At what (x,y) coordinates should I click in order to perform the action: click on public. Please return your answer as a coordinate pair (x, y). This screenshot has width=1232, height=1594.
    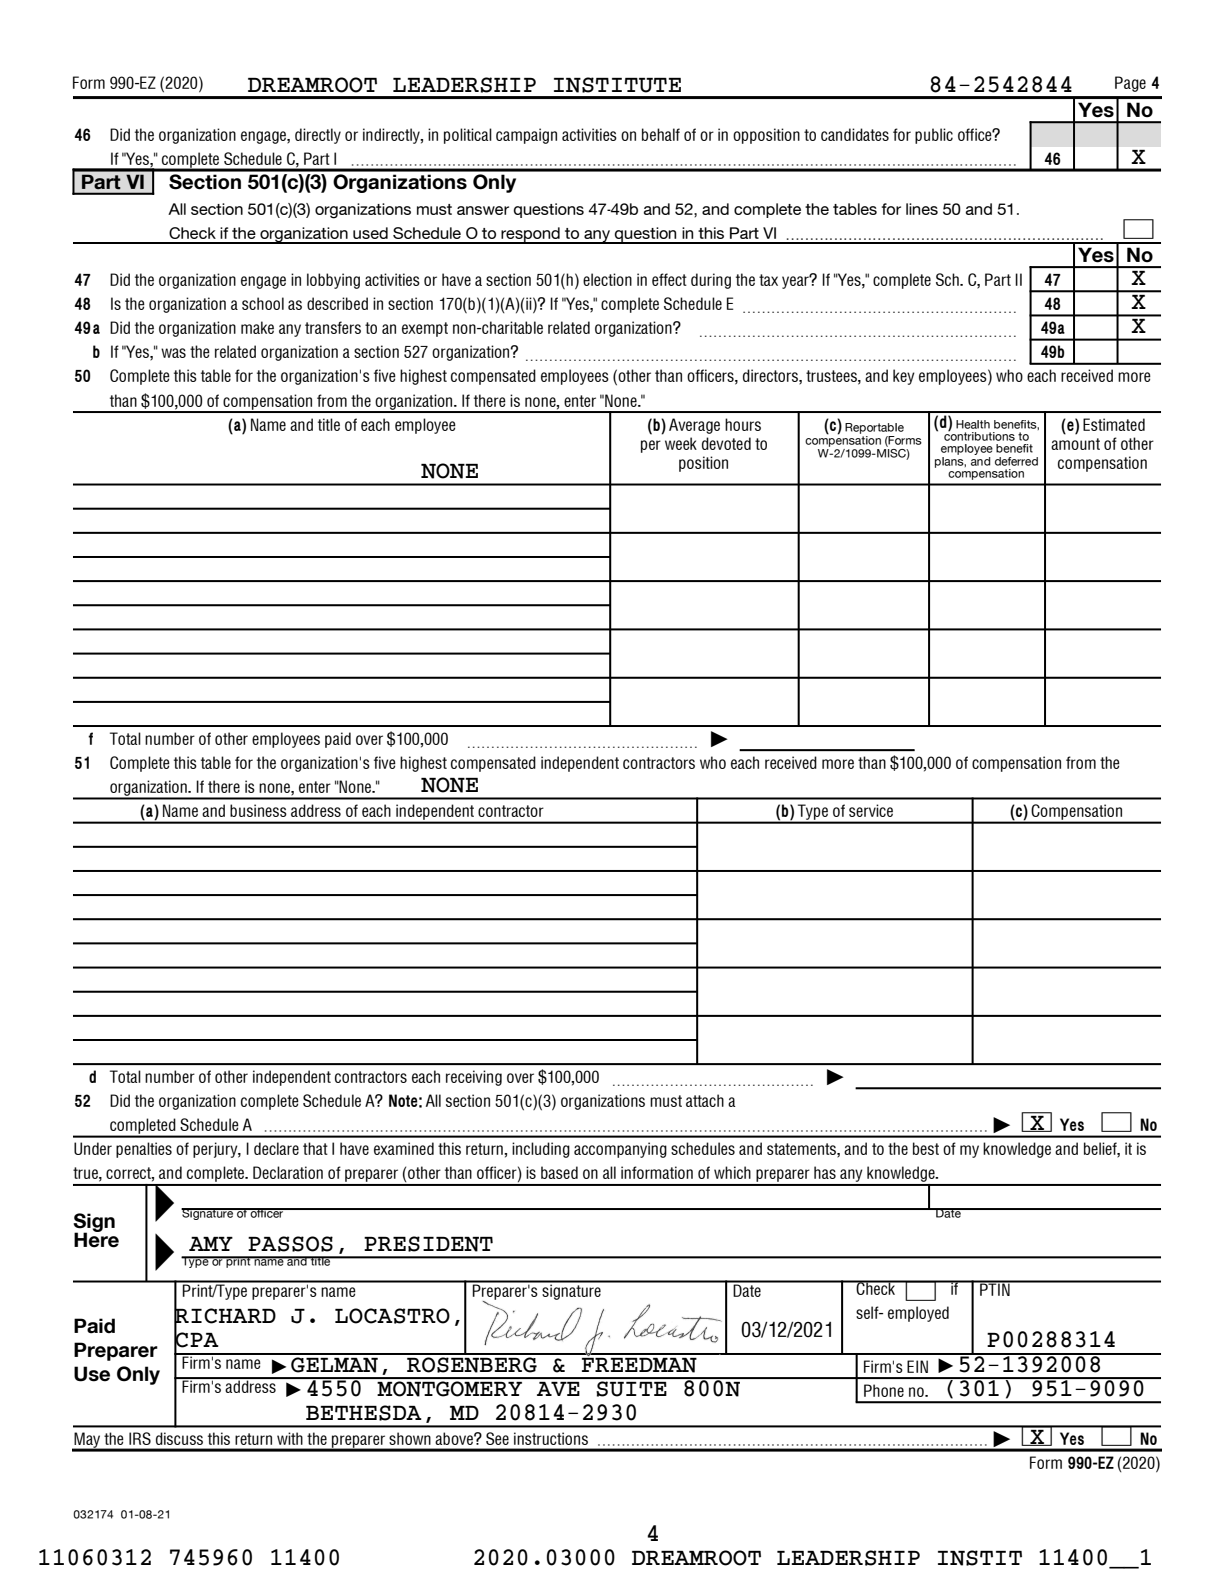
    Looking at the image, I should click on (934, 136).
